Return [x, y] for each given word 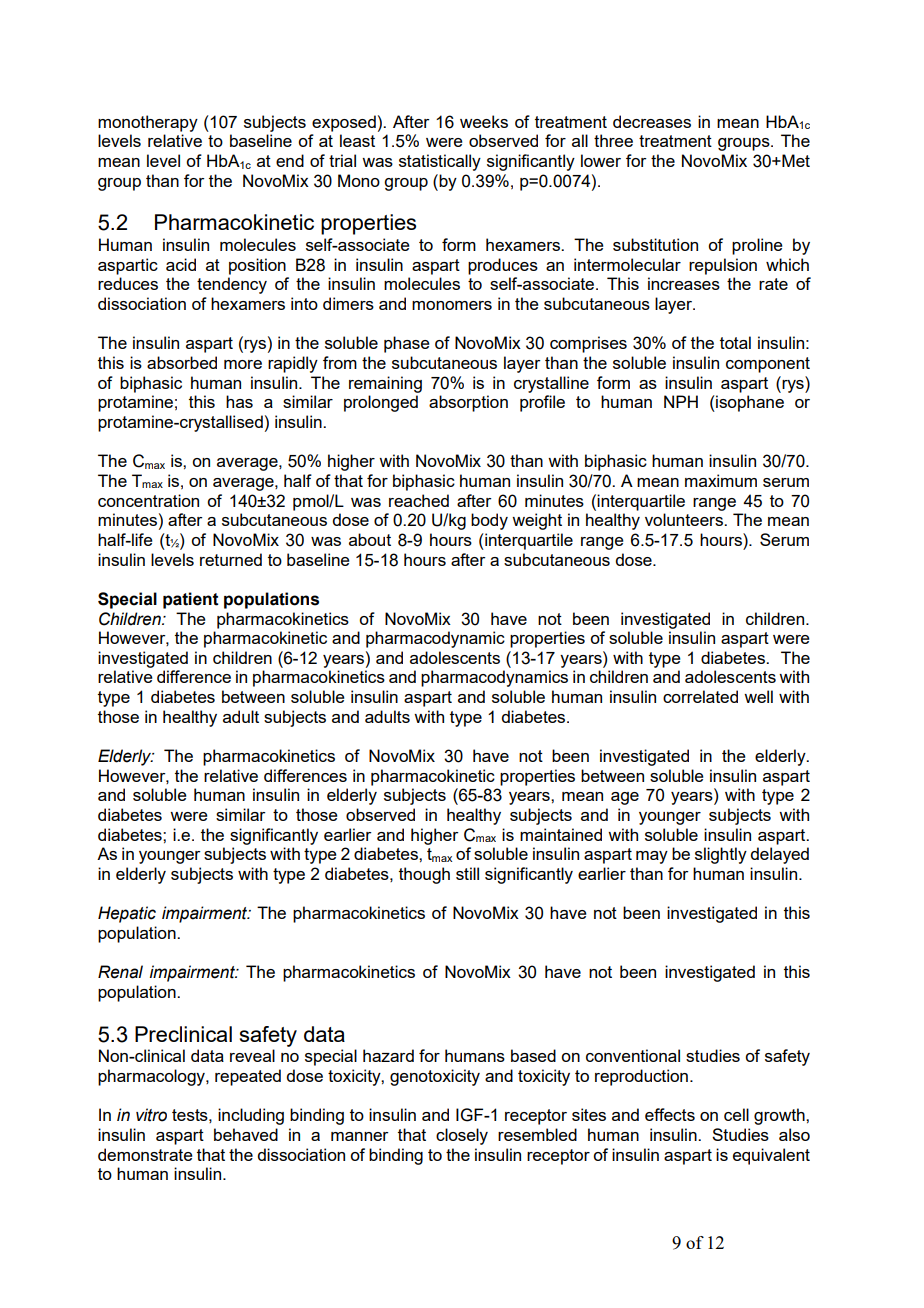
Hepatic [127, 914]
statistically [440, 162]
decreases [652, 121]
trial [342, 160]
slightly [721, 855]
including [251, 1116]
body [489, 521]
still [467, 873]
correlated [700, 696]
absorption [468, 403]
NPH [681, 401]
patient [191, 600]
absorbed [182, 362]
